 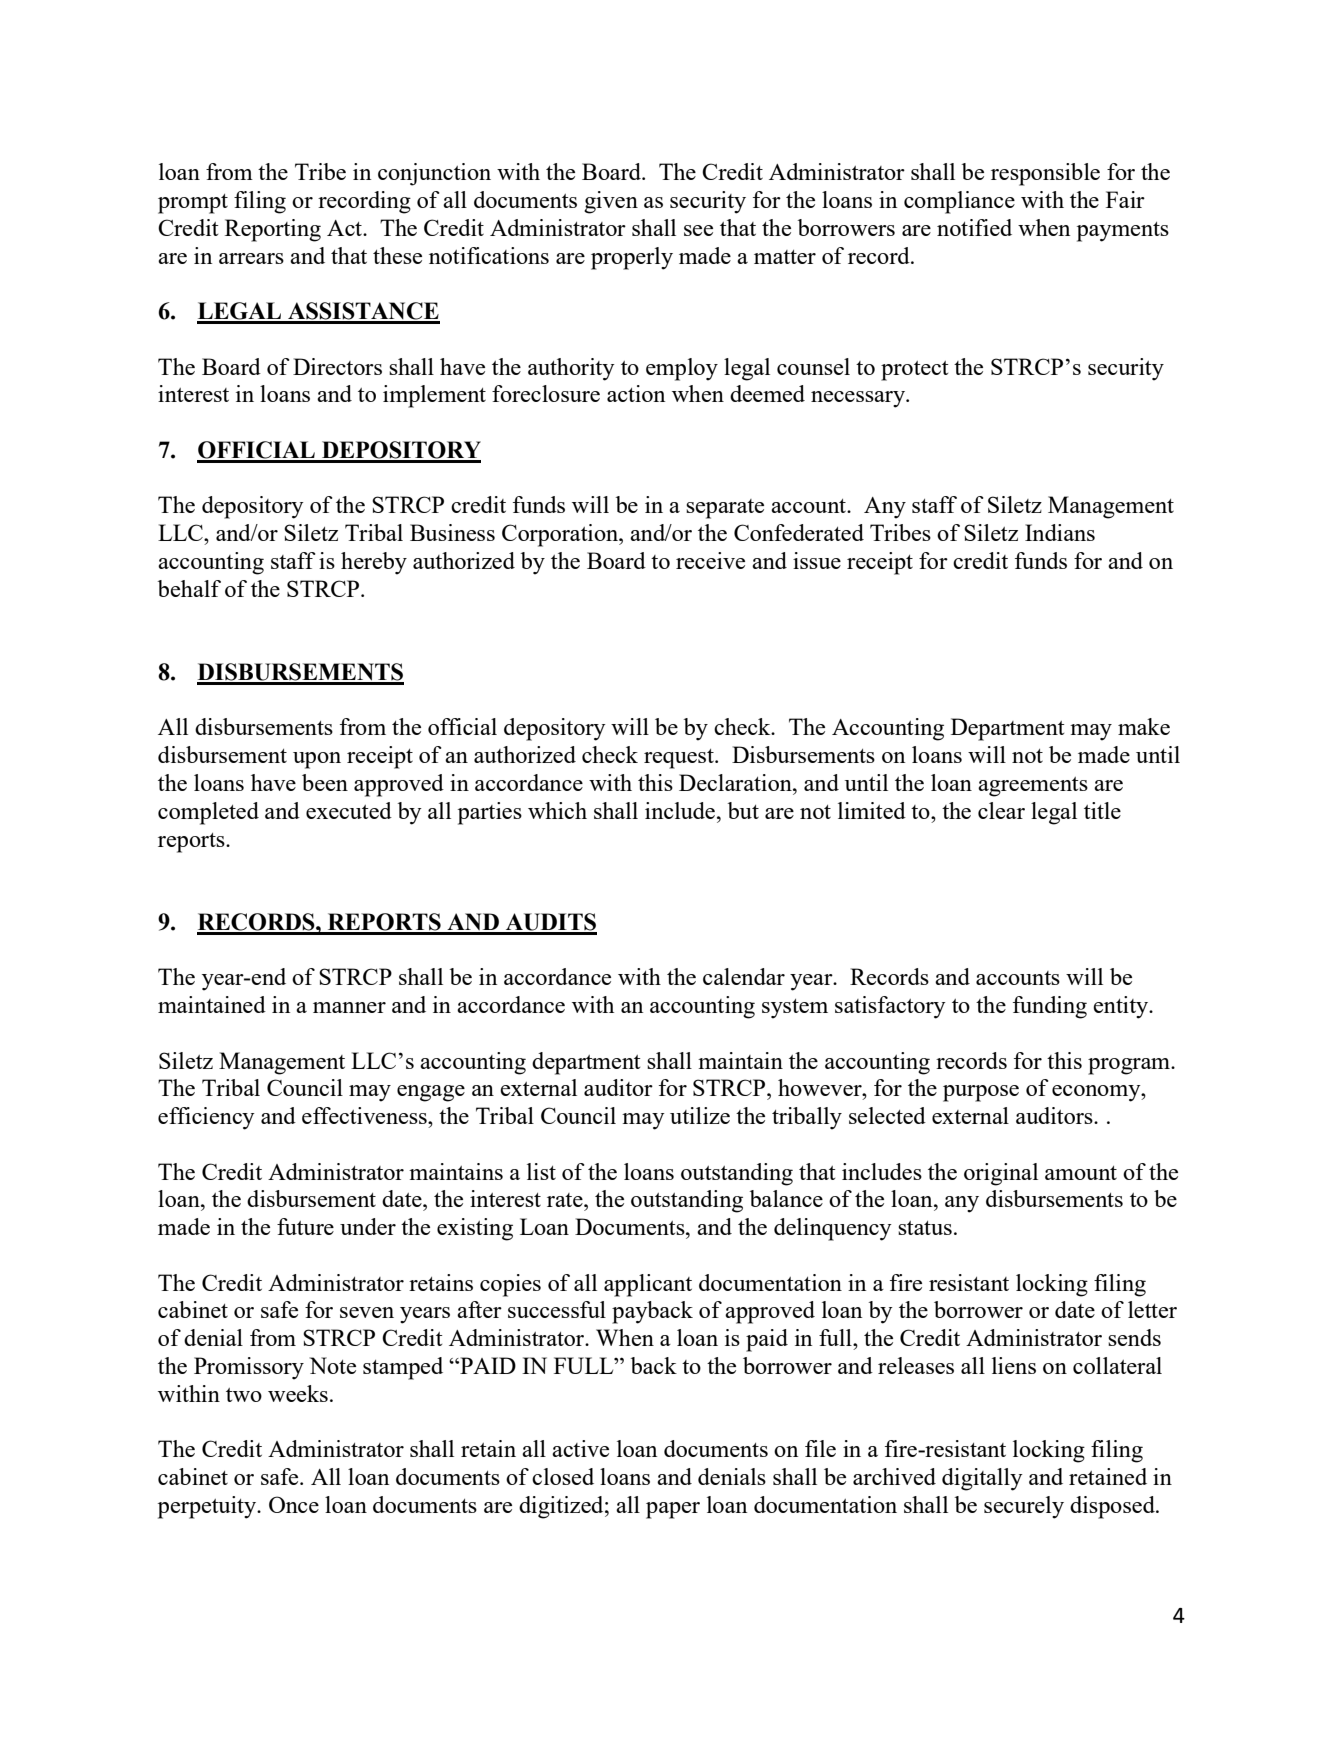 I want to click on action, so click(x=636, y=393).
